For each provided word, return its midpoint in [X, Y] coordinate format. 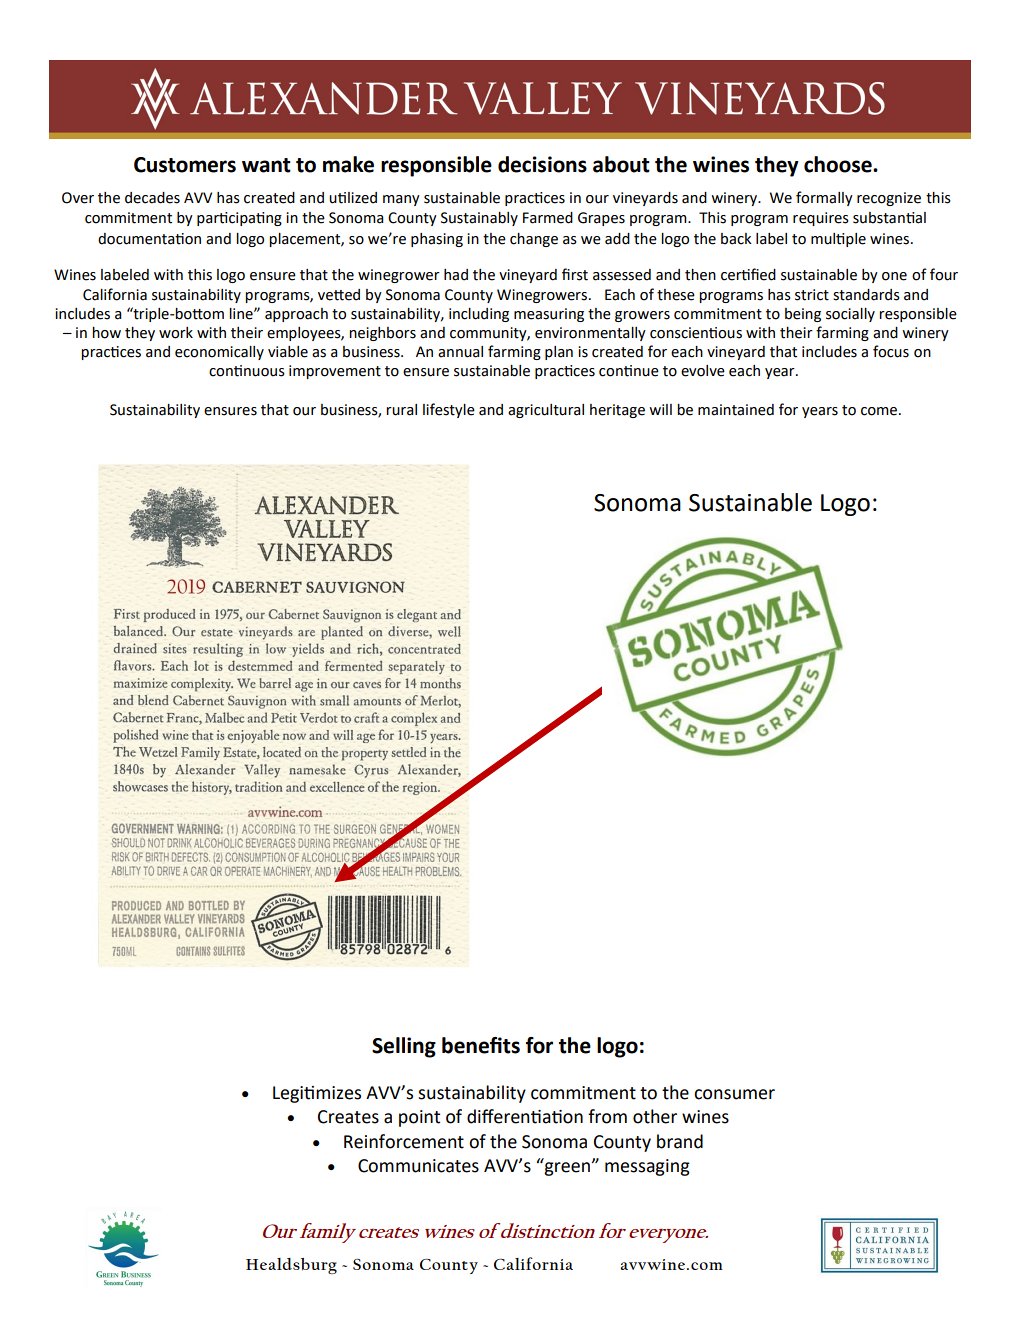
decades [152, 198]
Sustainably [479, 219]
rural [401, 410]
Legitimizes [317, 1094]
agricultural [546, 411]
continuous [247, 371]
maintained [736, 410]
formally [824, 198]
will [660, 409]
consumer [734, 1094]
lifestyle [449, 410]
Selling [404, 1047]
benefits [481, 1045]
